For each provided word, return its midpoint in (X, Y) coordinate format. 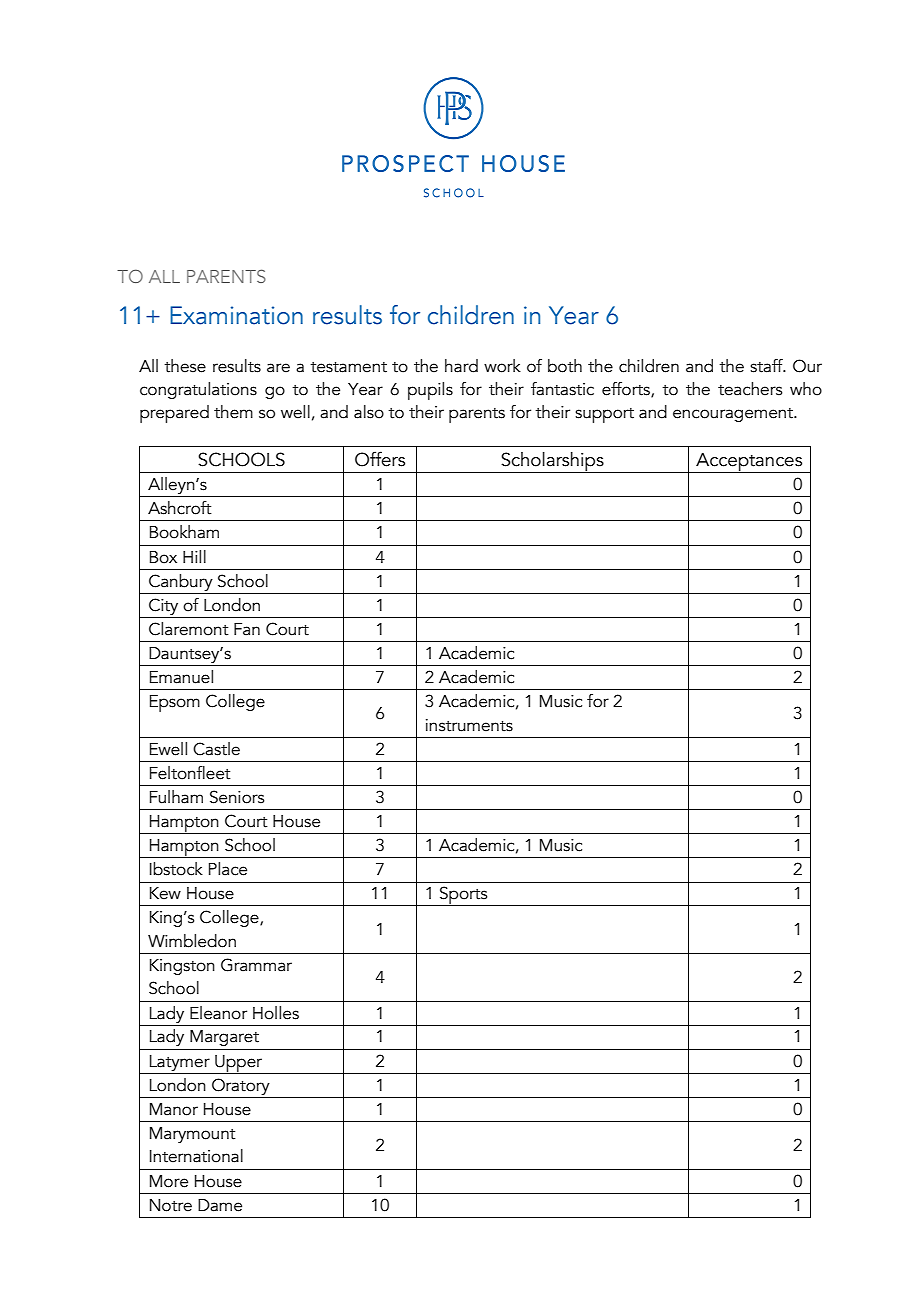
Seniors (237, 797)
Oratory (241, 1086)
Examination (236, 315)
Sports (464, 896)
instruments (469, 725)
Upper (239, 1064)
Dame (220, 1205)
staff (767, 366)
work (502, 366)
